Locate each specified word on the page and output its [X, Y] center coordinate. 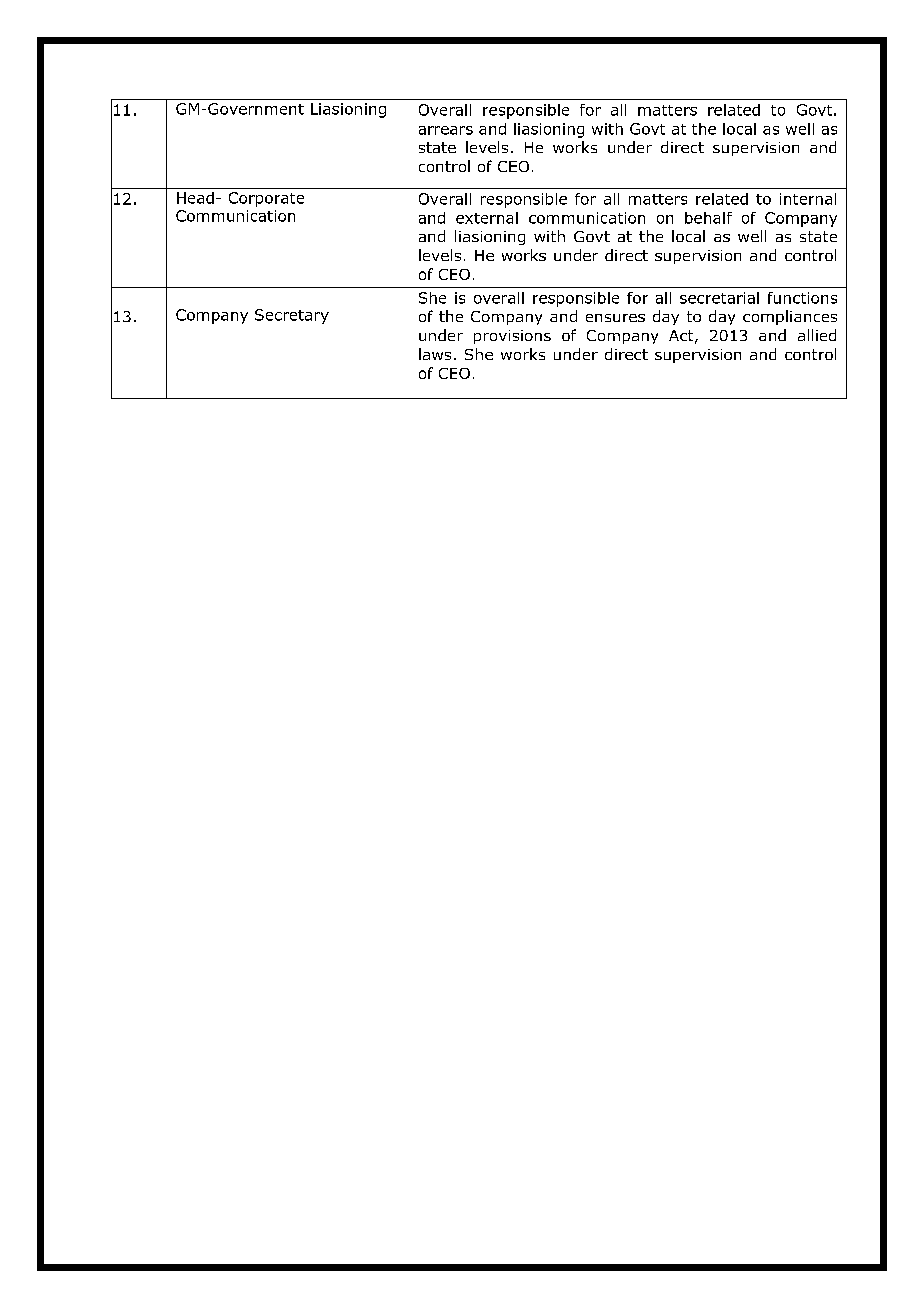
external [487, 218]
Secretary [292, 316]
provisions [512, 337]
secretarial [719, 298]
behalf [708, 218]
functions [802, 298]
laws [435, 354]
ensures [615, 318]
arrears [446, 130]
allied [817, 335]
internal [808, 199]
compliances [790, 317]
